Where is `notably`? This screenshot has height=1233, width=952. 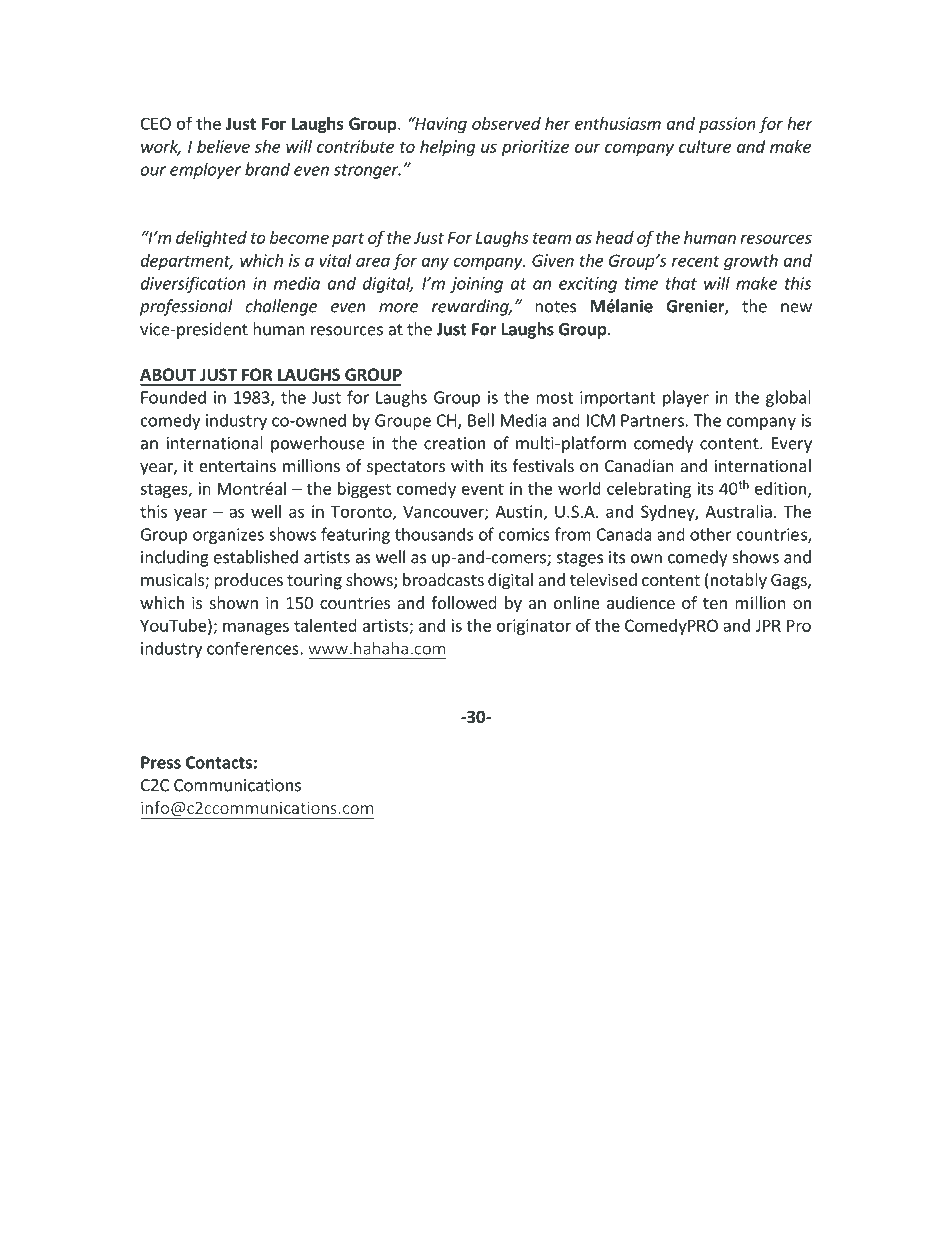 notably is located at coordinates (737, 581).
